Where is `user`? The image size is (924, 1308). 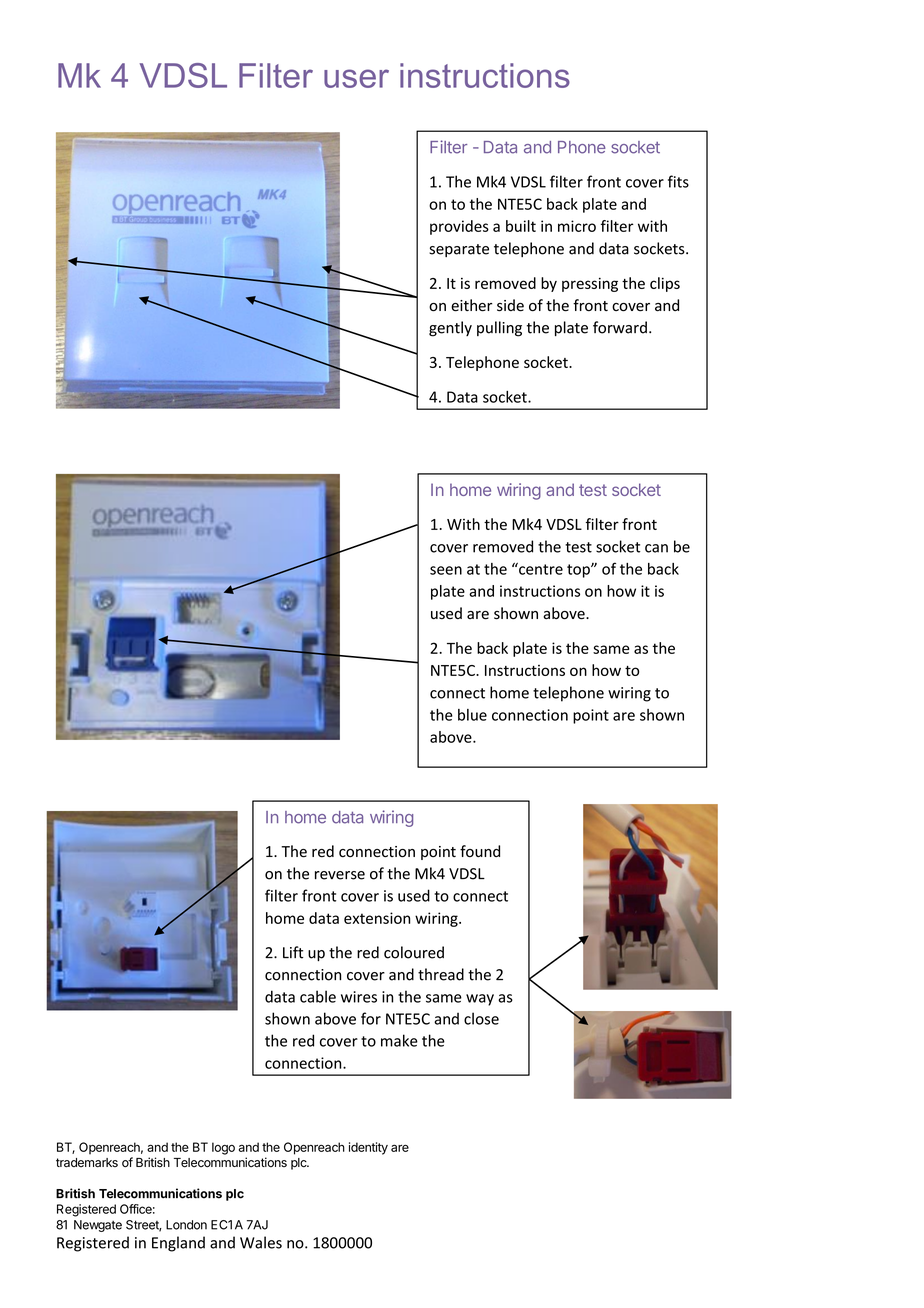 user is located at coordinates (356, 78).
